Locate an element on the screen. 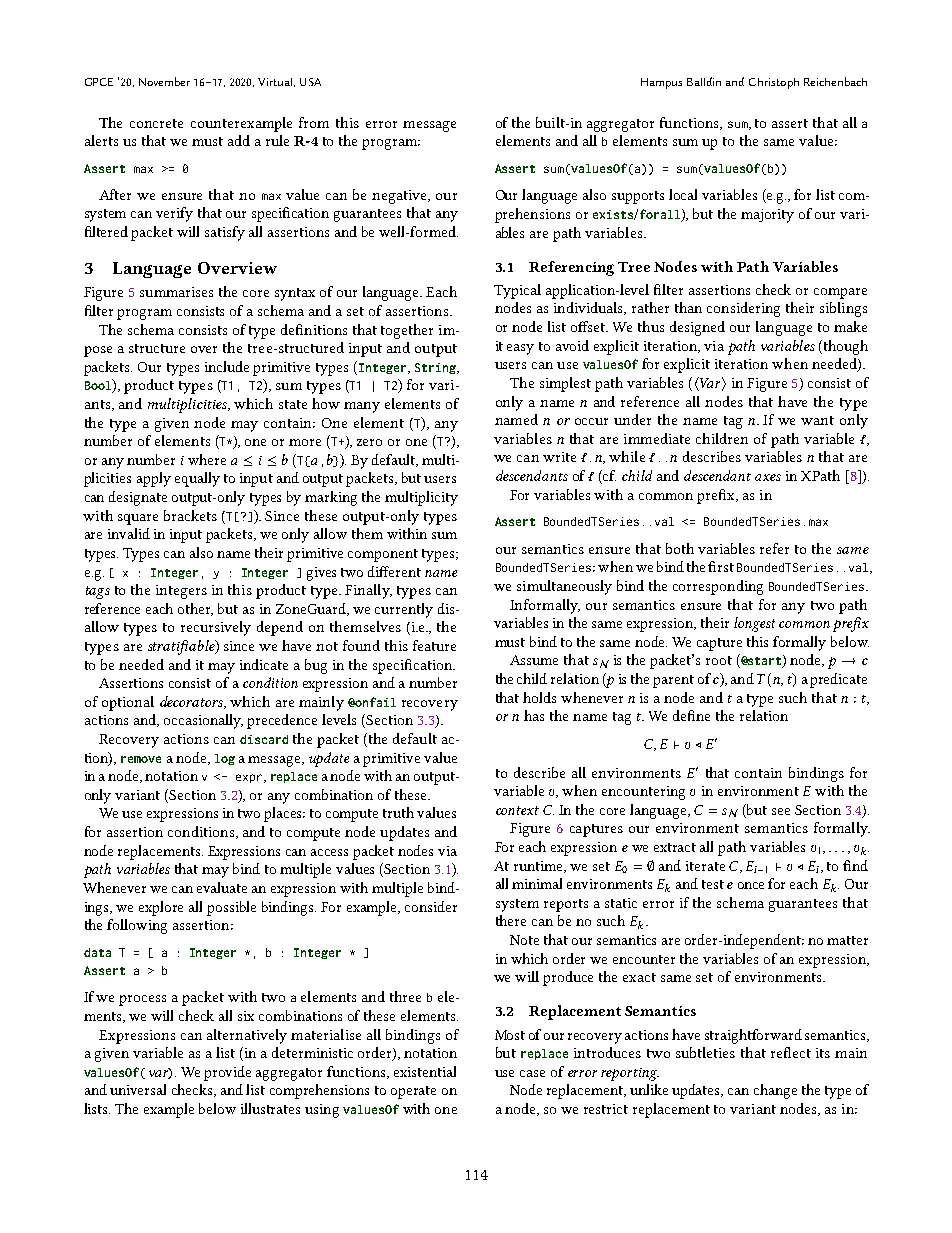 This screenshot has width=952, height=1233. negative is located at coordinates (400, 197).
